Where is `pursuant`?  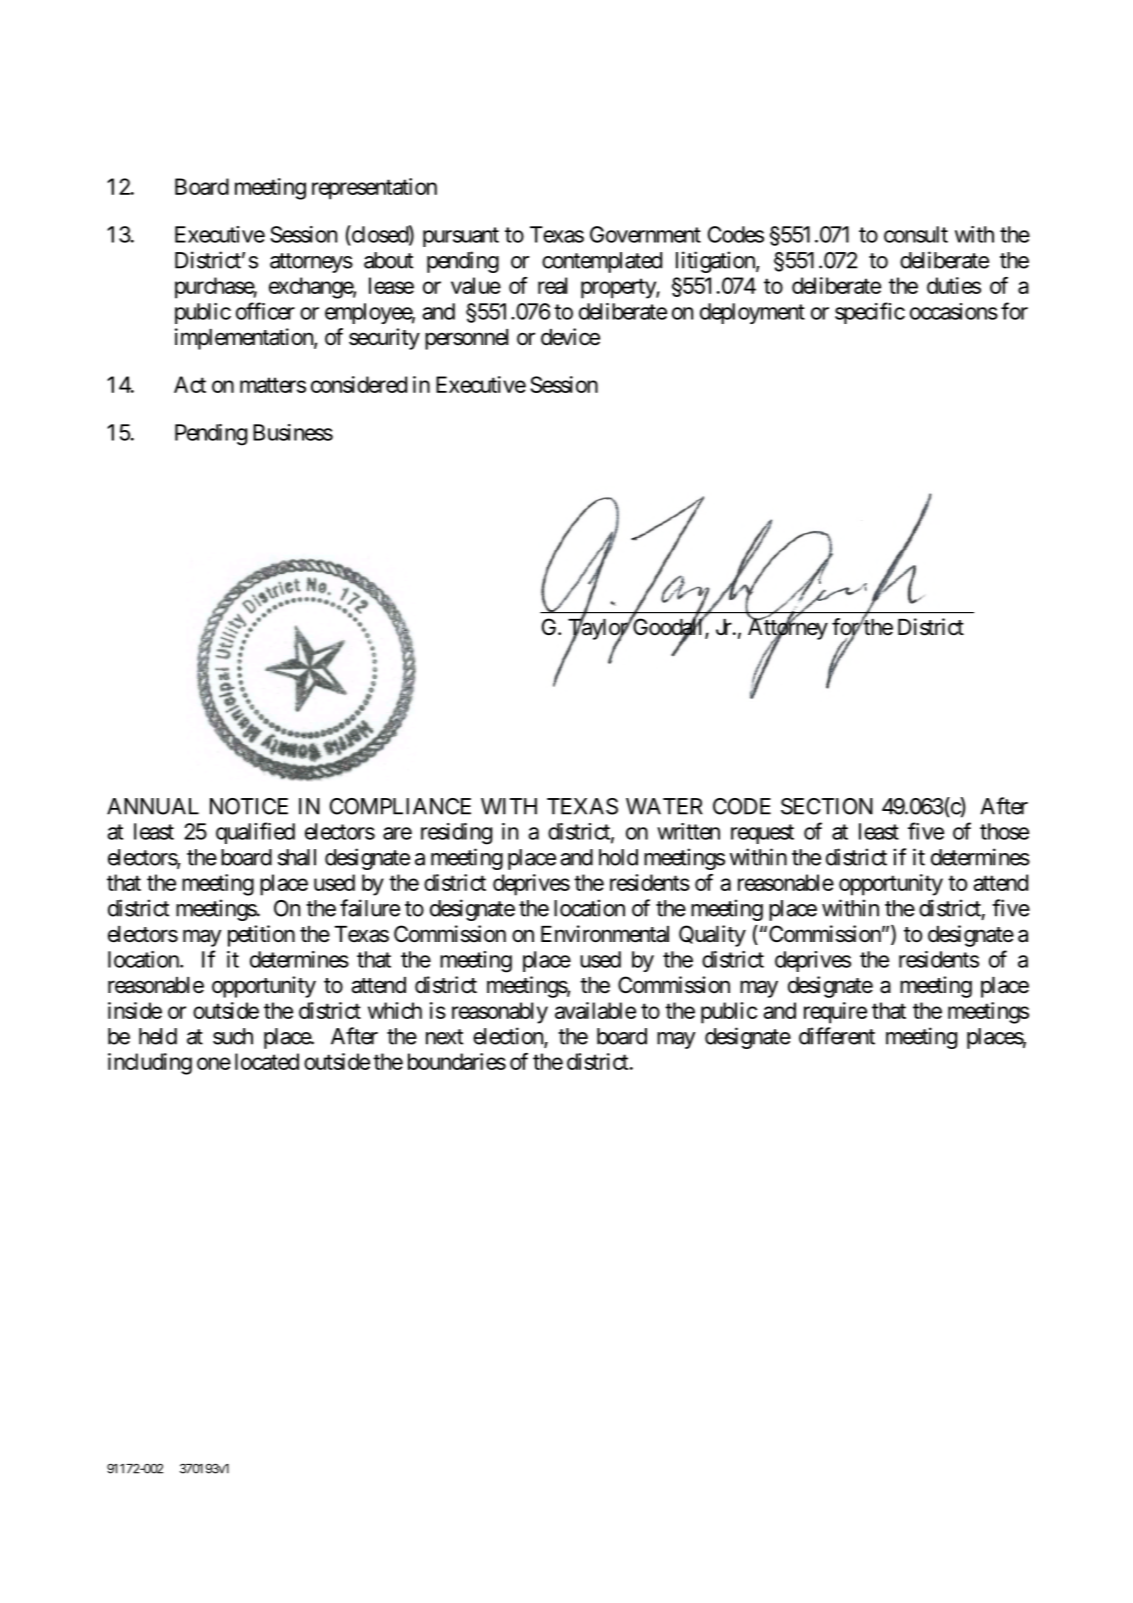 pursuant is located at coordinates (461, 237).
